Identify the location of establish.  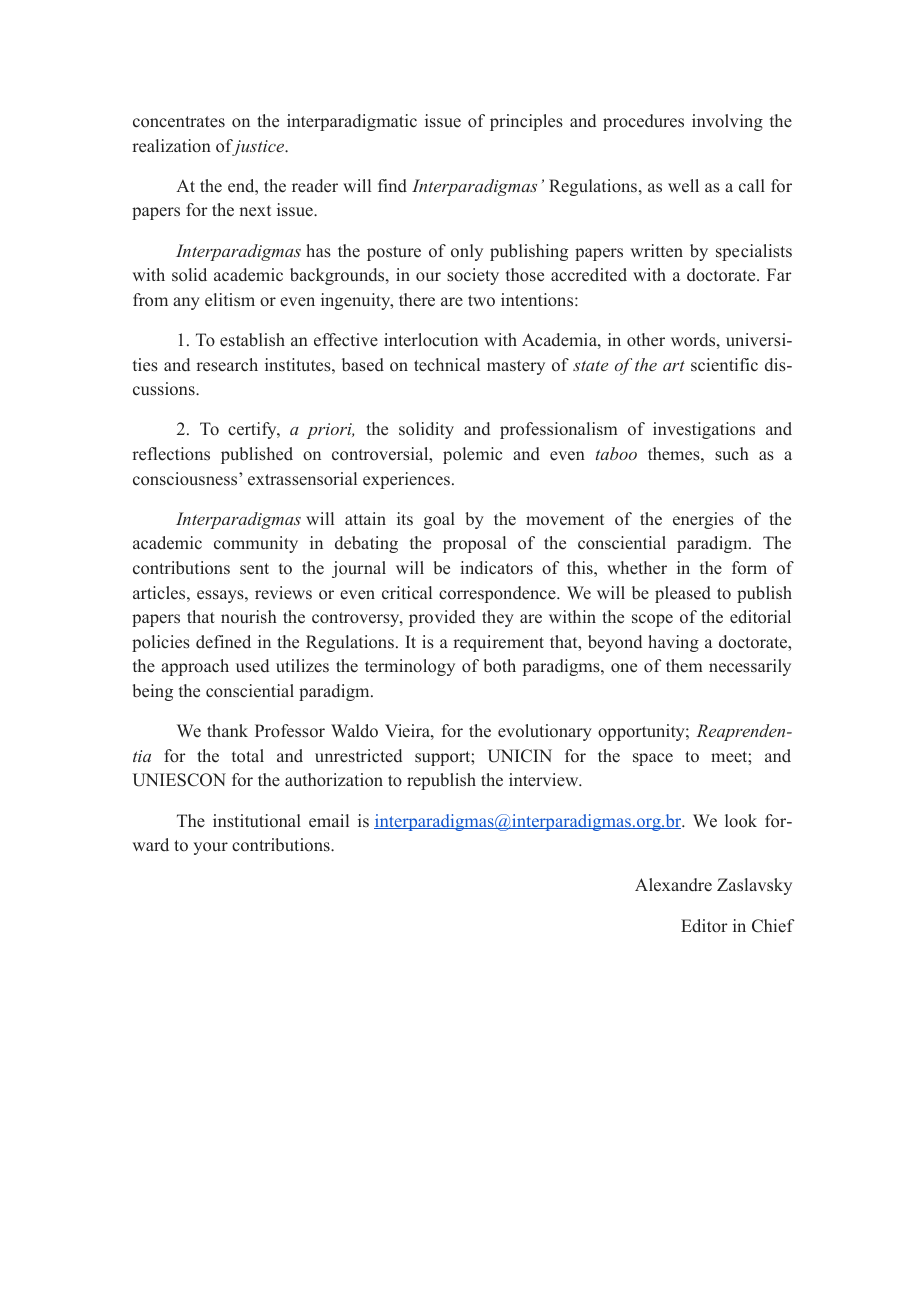
(252, 340).
